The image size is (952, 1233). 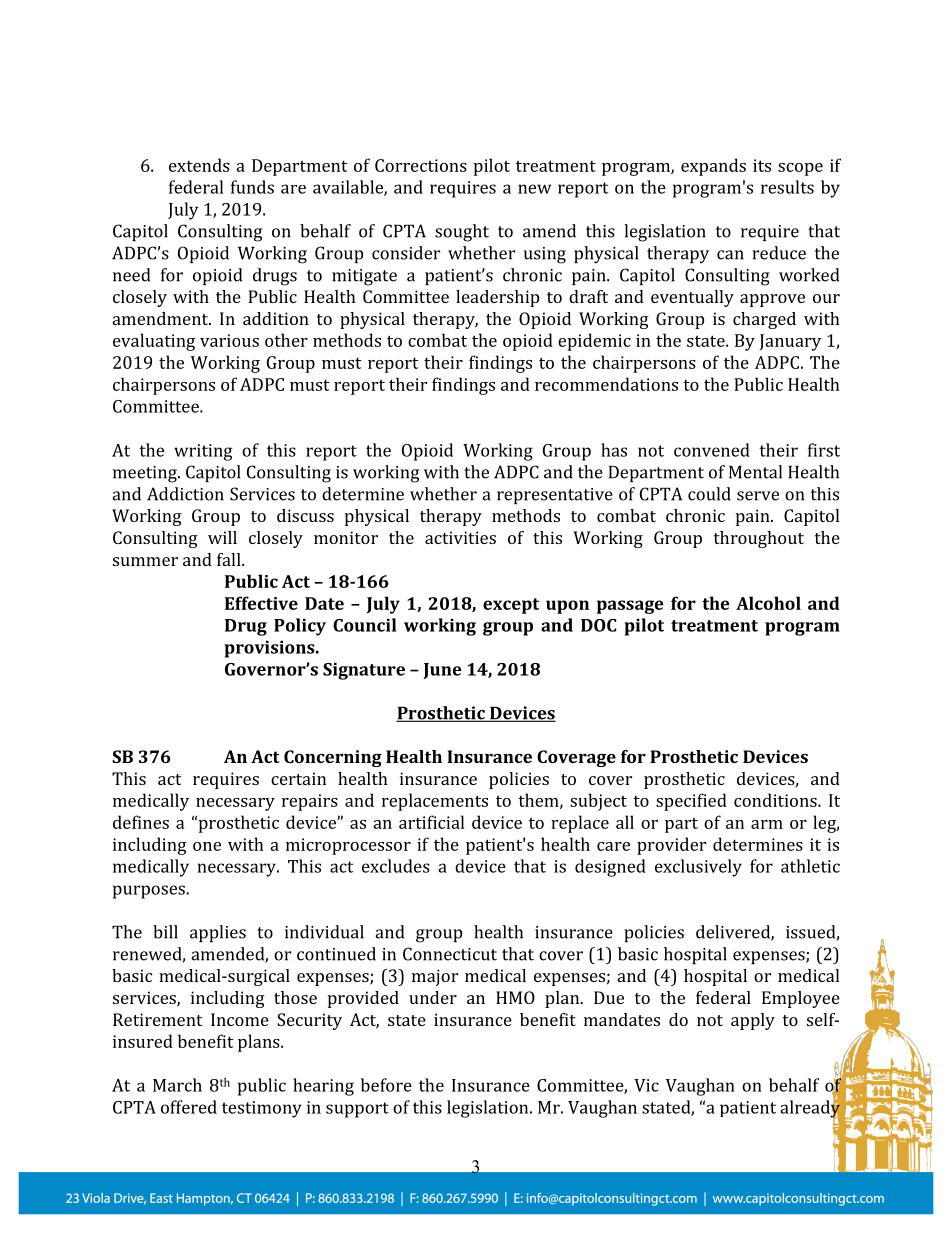 I want to click on Effective, so click(x=261, y=603).
